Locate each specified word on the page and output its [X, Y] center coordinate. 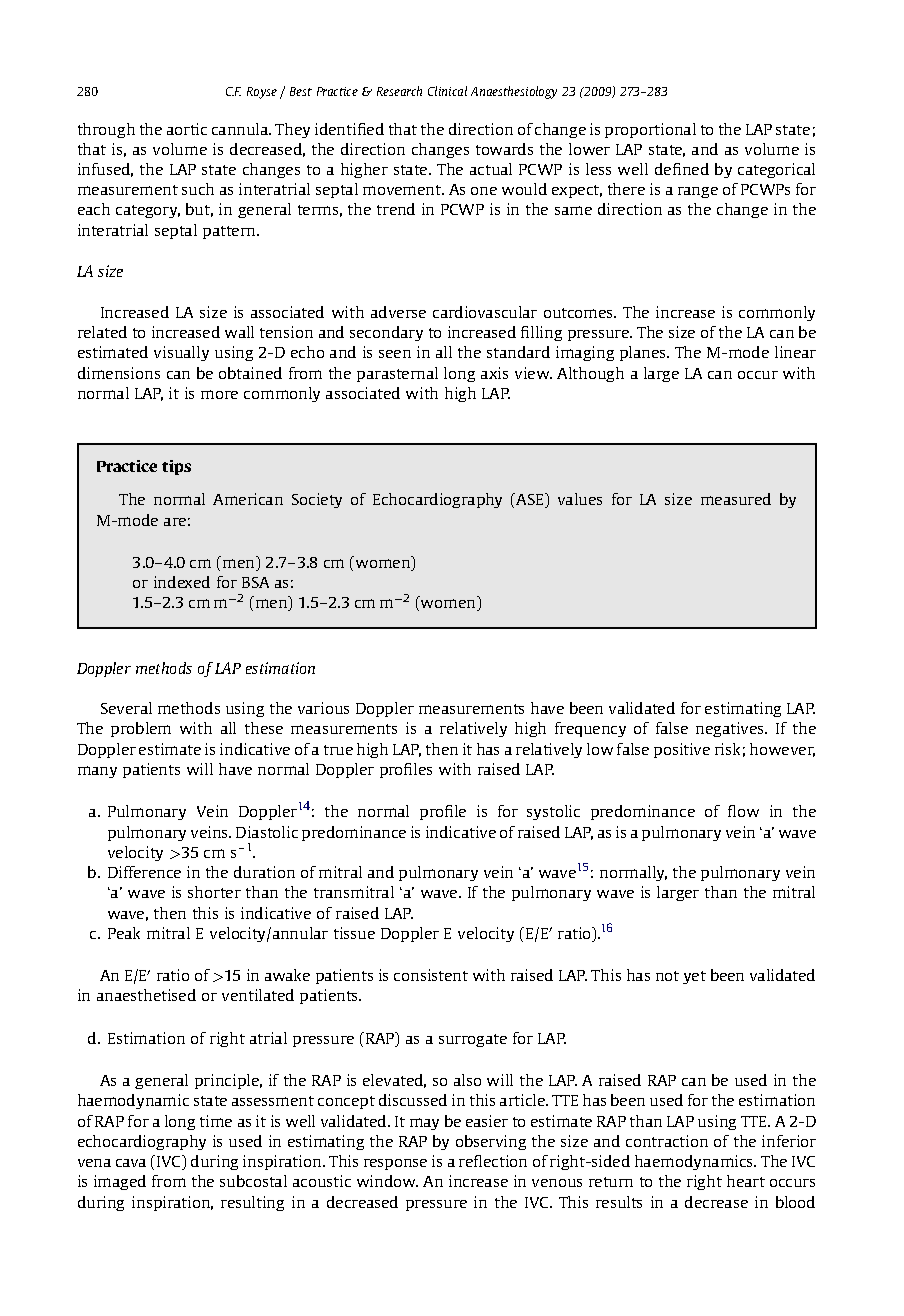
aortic [187, 129]
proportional [650, 130]
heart [746, 1181]
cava [131, 1163]
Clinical [447, 91]
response [395, 1164]
